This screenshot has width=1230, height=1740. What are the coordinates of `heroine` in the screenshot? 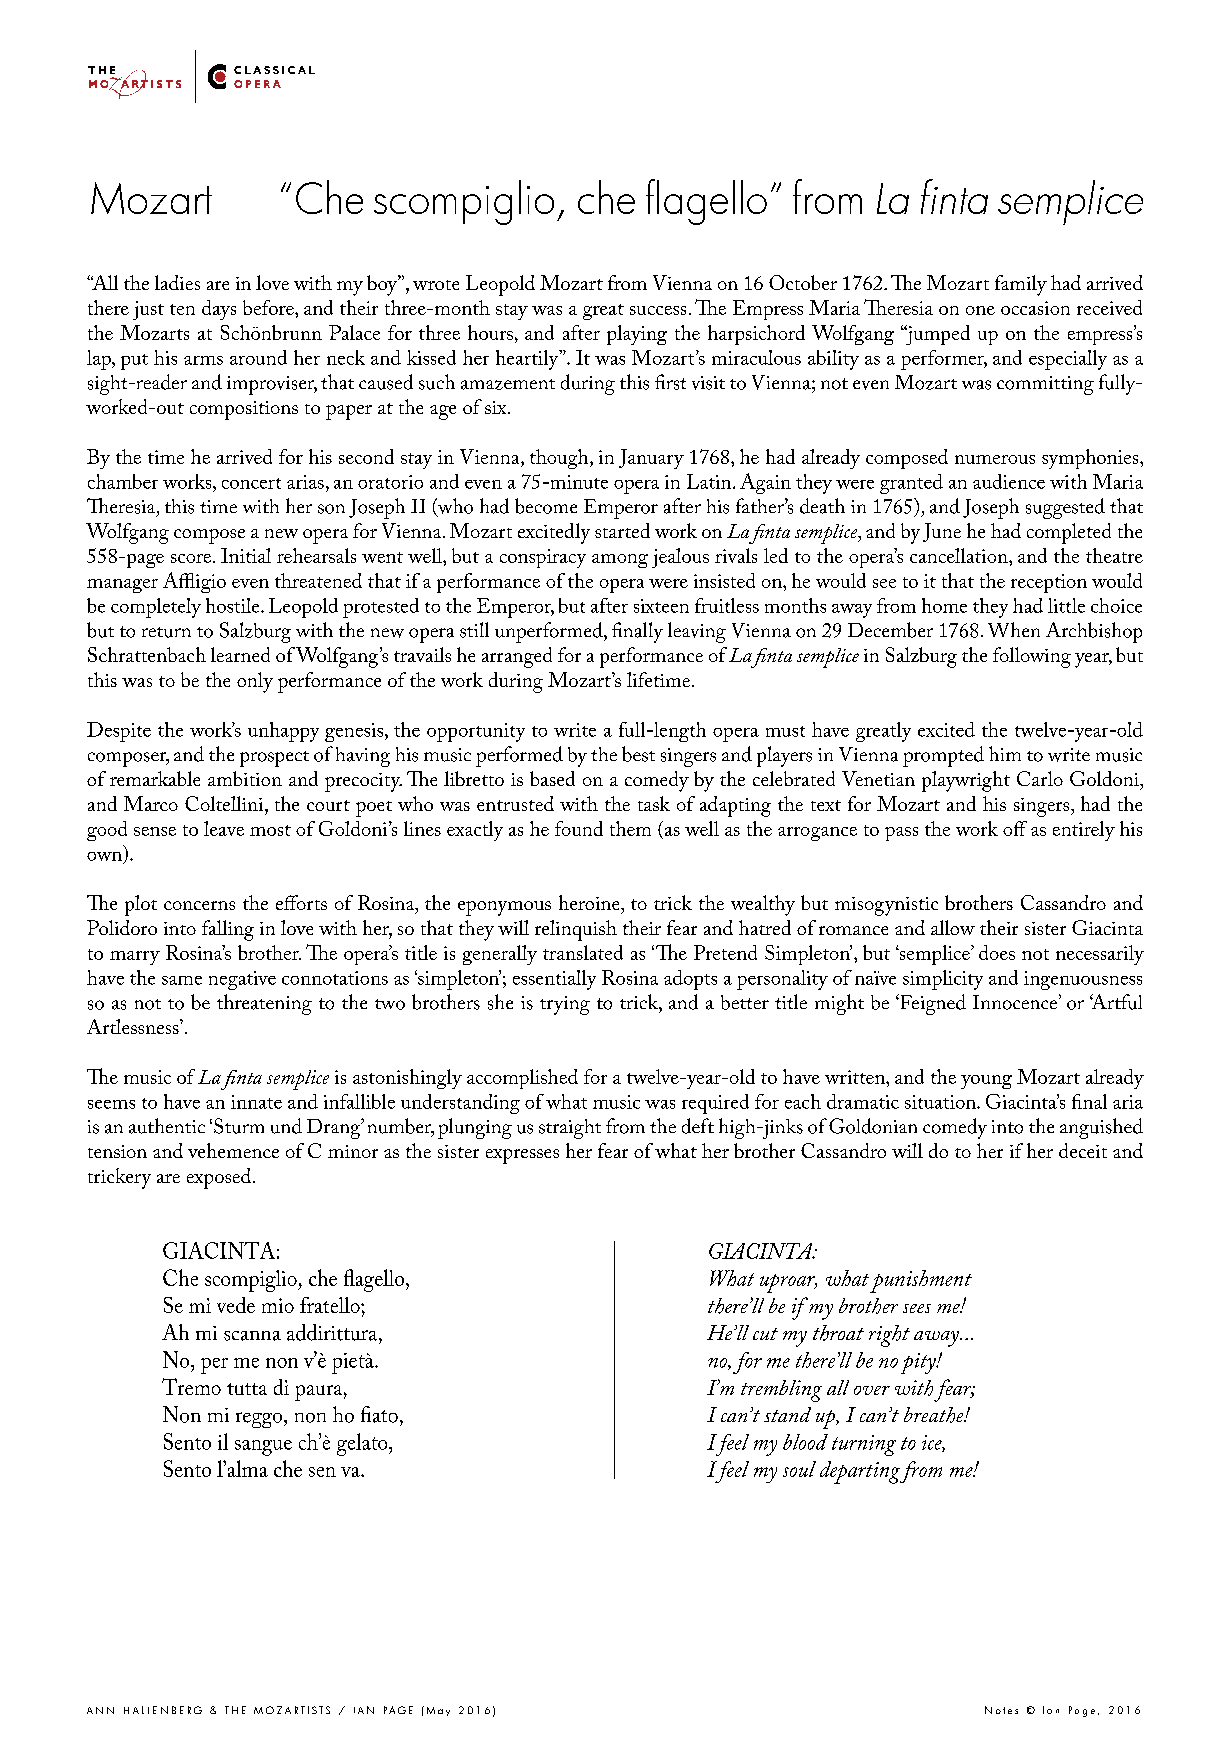 It's located at (590, 902).
